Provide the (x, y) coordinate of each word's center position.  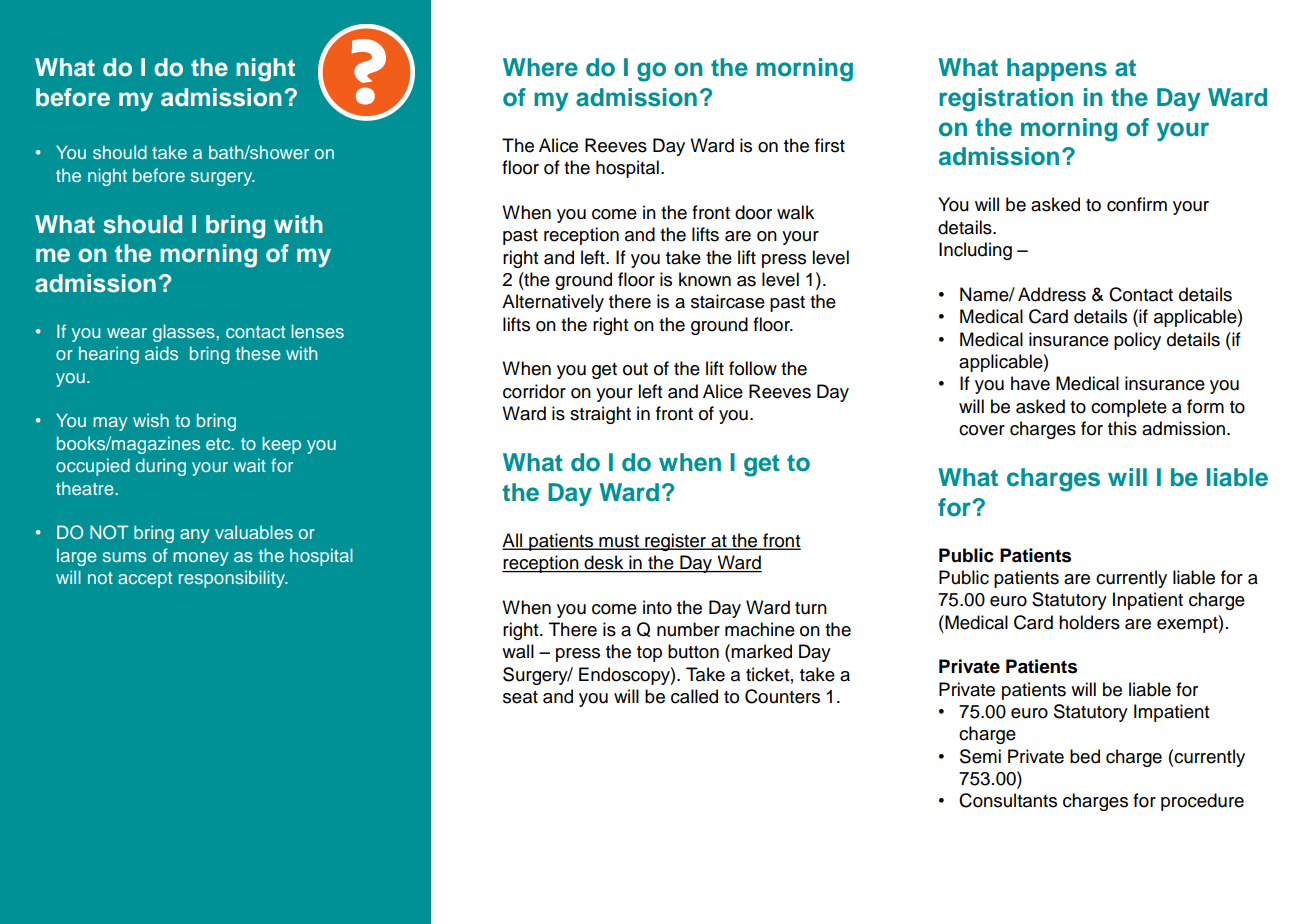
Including (975, 251)
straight (600, 415)
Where (540, 67)
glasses (184, 333)
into (657, 607)
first (830, 145)
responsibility (233, 579)
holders (1089, 622)
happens (1057, 69)
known (705, 279)
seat (520, 697)
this (1122, 428)
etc (219, 444)
